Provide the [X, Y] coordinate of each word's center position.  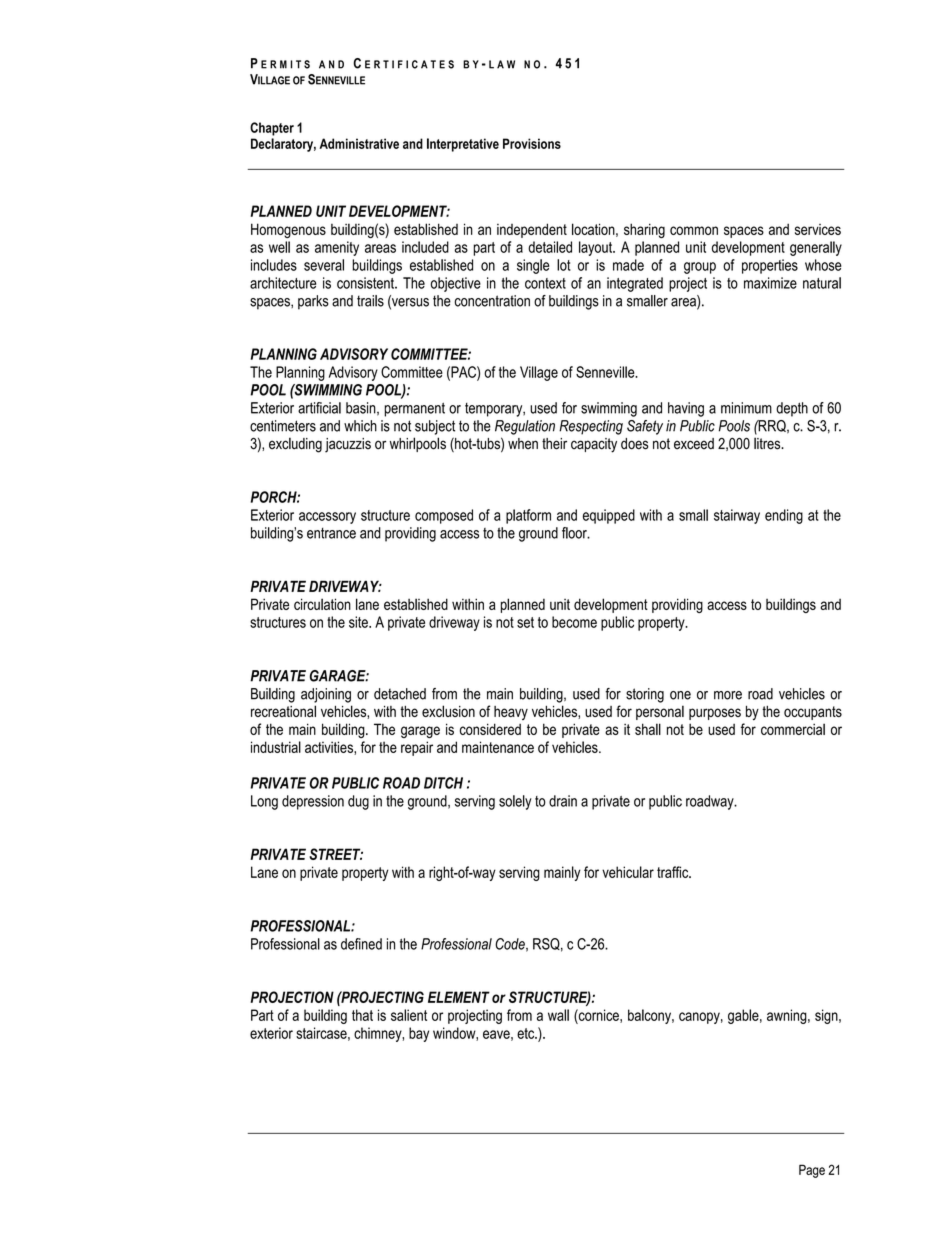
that [362, 1015]
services [818, 229]
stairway [737, 516]
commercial [793, 729]
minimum [746, 408]
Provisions [532, 143]
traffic [674, 872]
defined [361, 944]
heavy [511, 713]
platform [528, 516]
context [545, 283]
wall [558, 1015]
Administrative [359, 143]
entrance [331, 533]
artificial [319, 408]
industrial [276, 747]
